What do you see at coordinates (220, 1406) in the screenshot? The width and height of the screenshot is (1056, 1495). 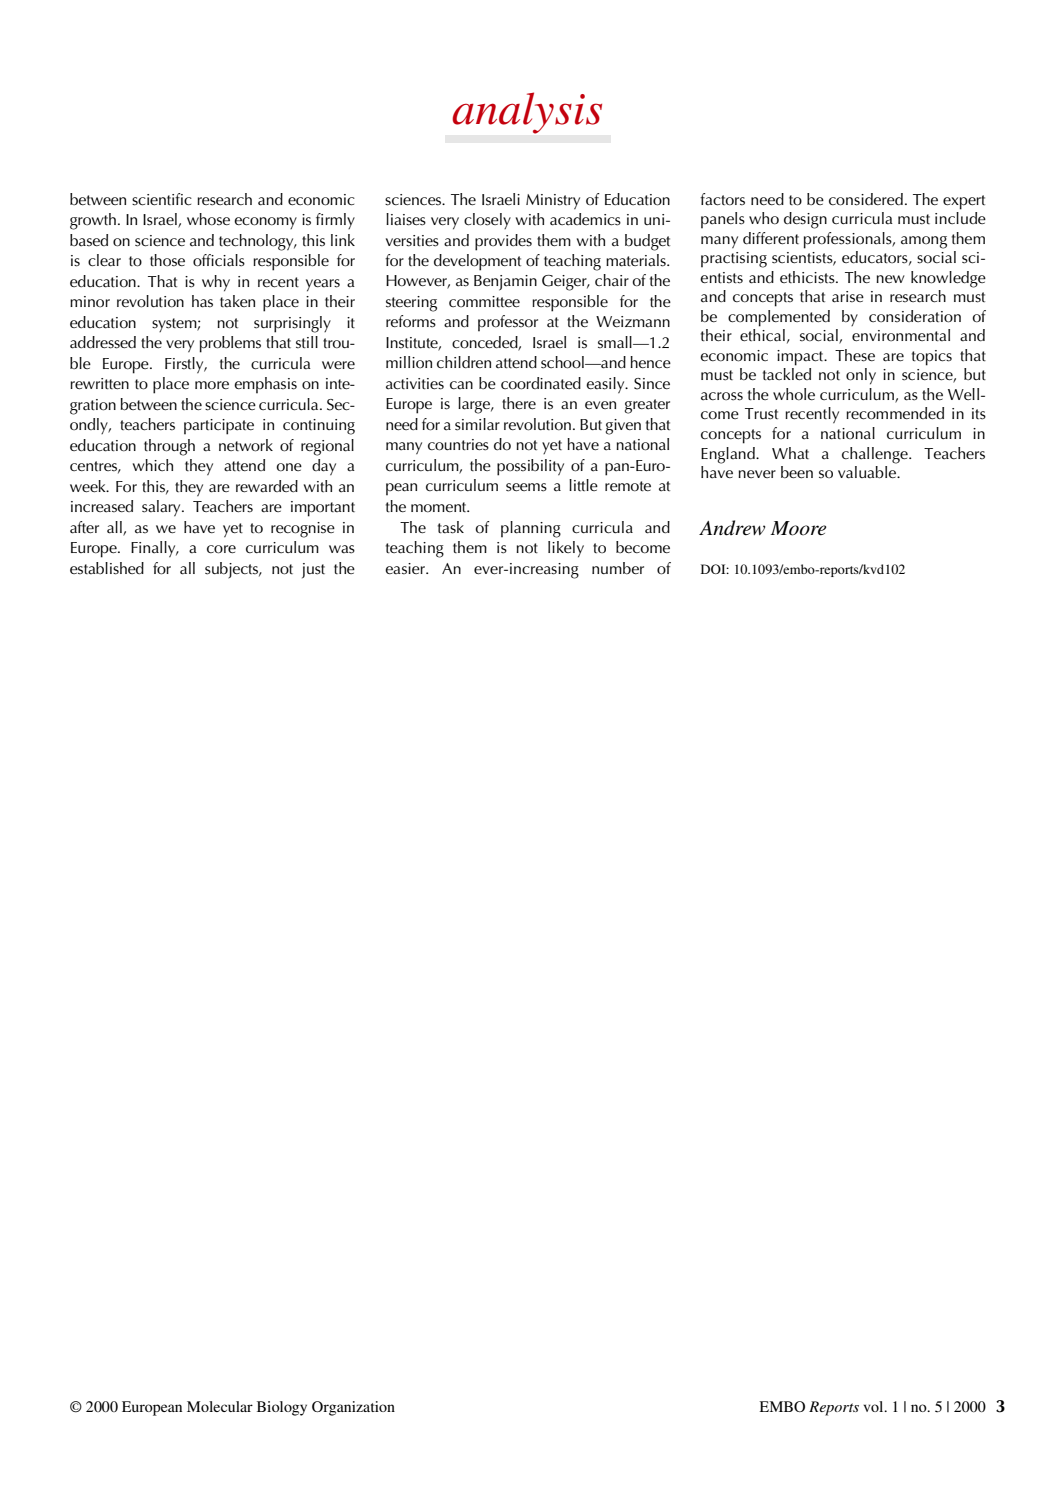 I see `Molecular` at bounding box center [220, 1406].
